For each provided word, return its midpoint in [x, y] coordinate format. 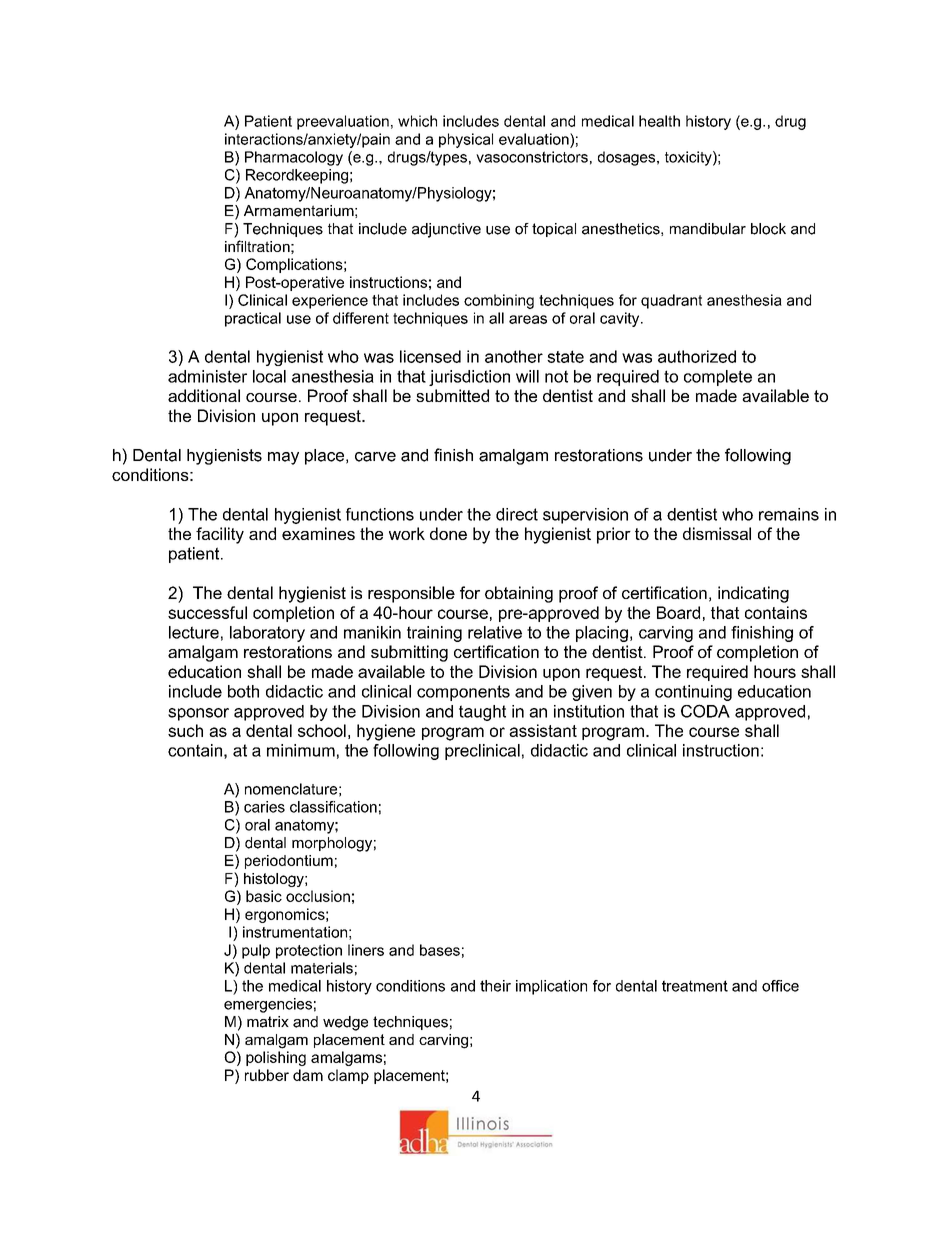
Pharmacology [294, 158]
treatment [695, 986]
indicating [753, 594]
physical [466, 140]
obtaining [519, 594]
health [659, 121]
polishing [276, 1058]
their [495, 986]
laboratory [267, 634]
